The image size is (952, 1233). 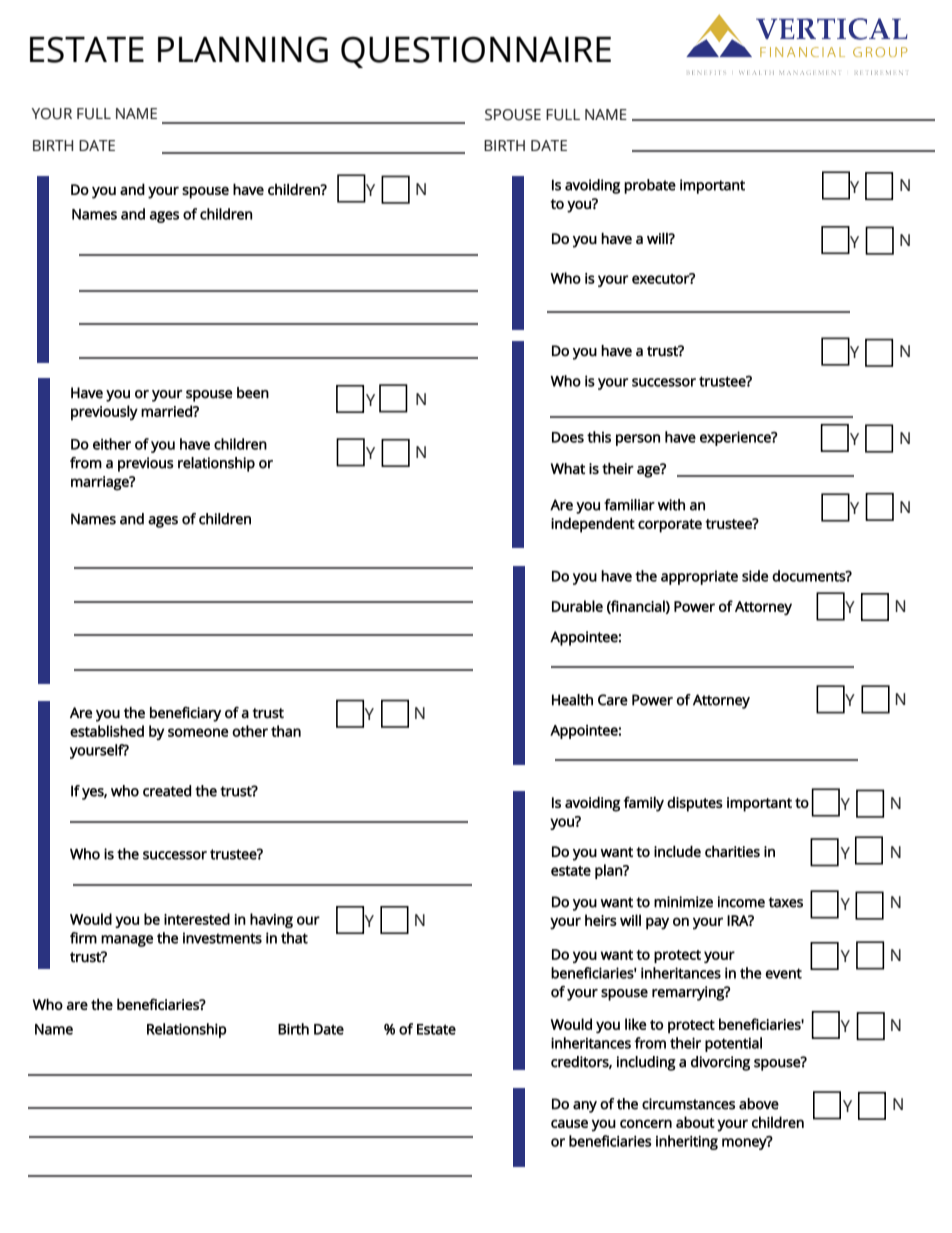 What do you see at coordinates (695, 804) in the screenshot?
I see `disputes` at bounding box center [695, 804].
